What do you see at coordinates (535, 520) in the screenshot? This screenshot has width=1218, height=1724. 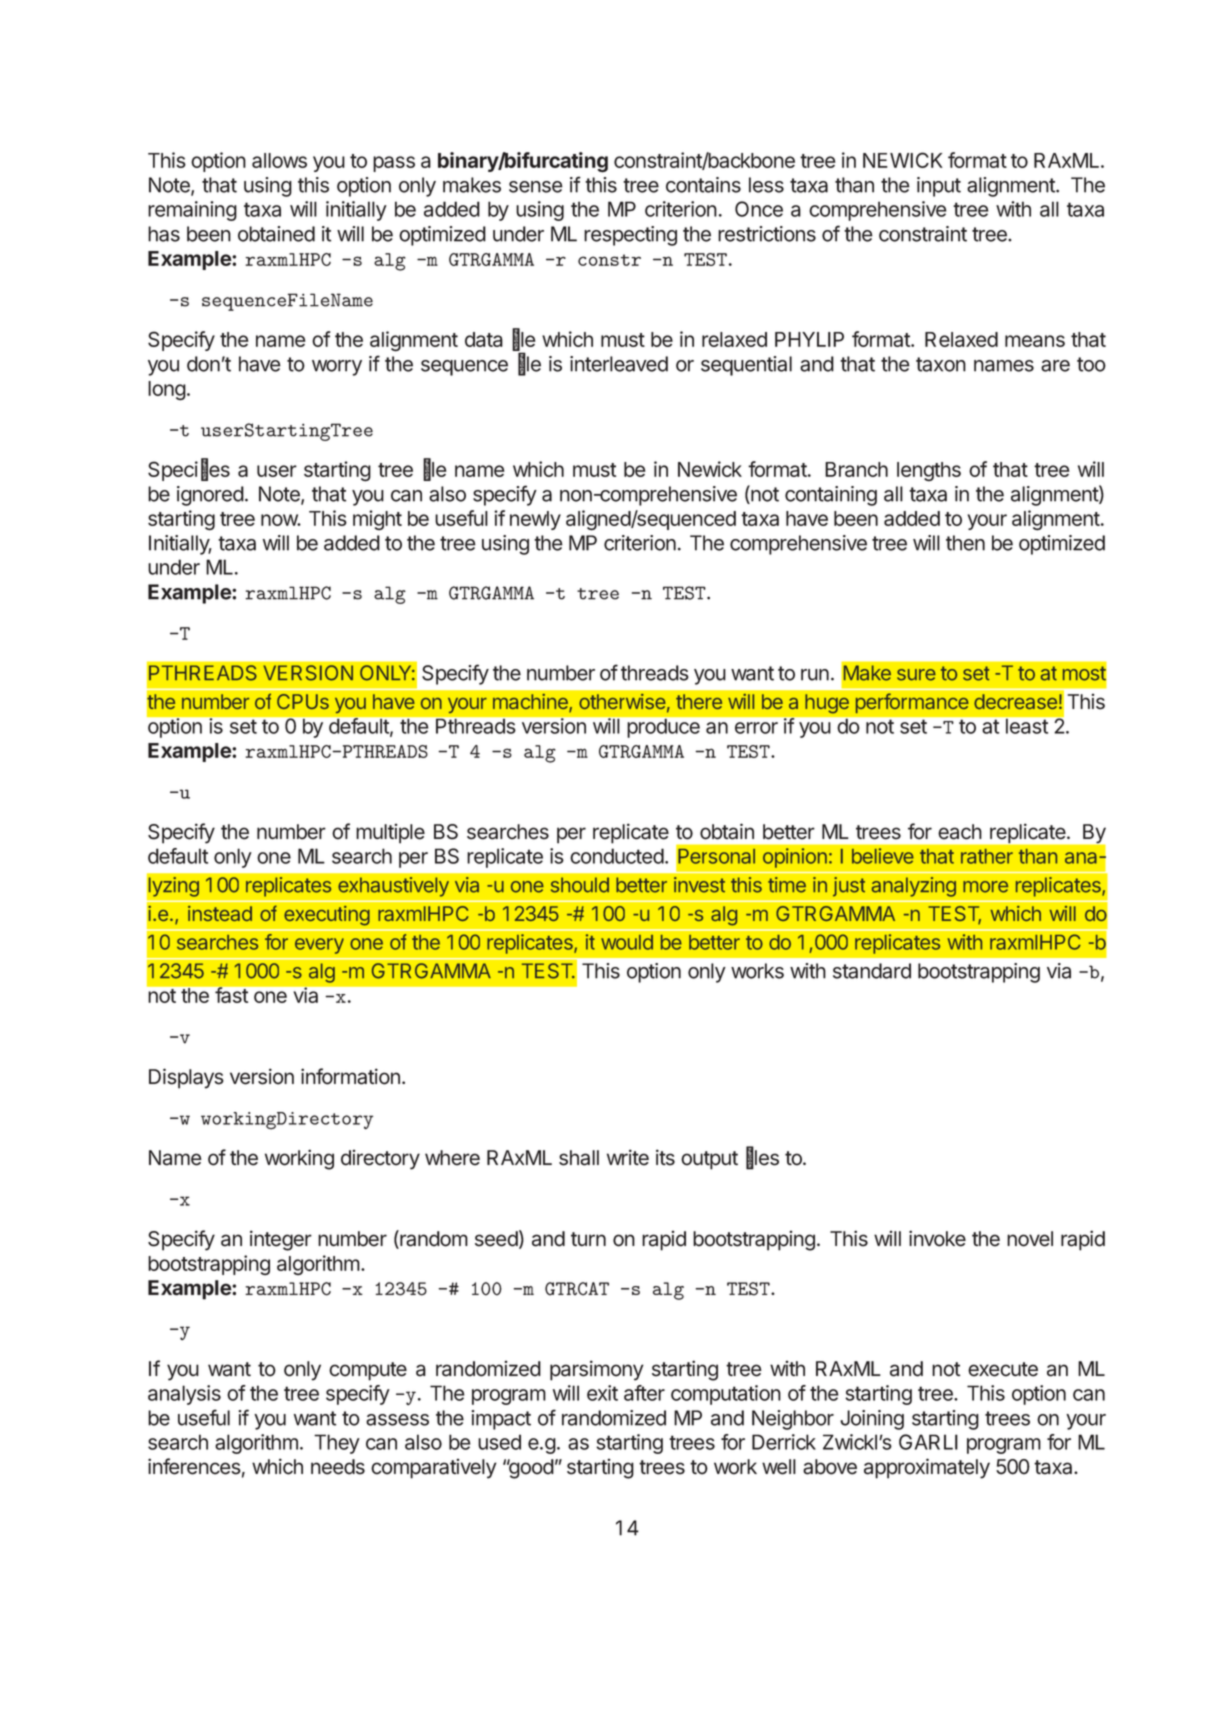 I see `newly` at bounding box center [535, 520].
